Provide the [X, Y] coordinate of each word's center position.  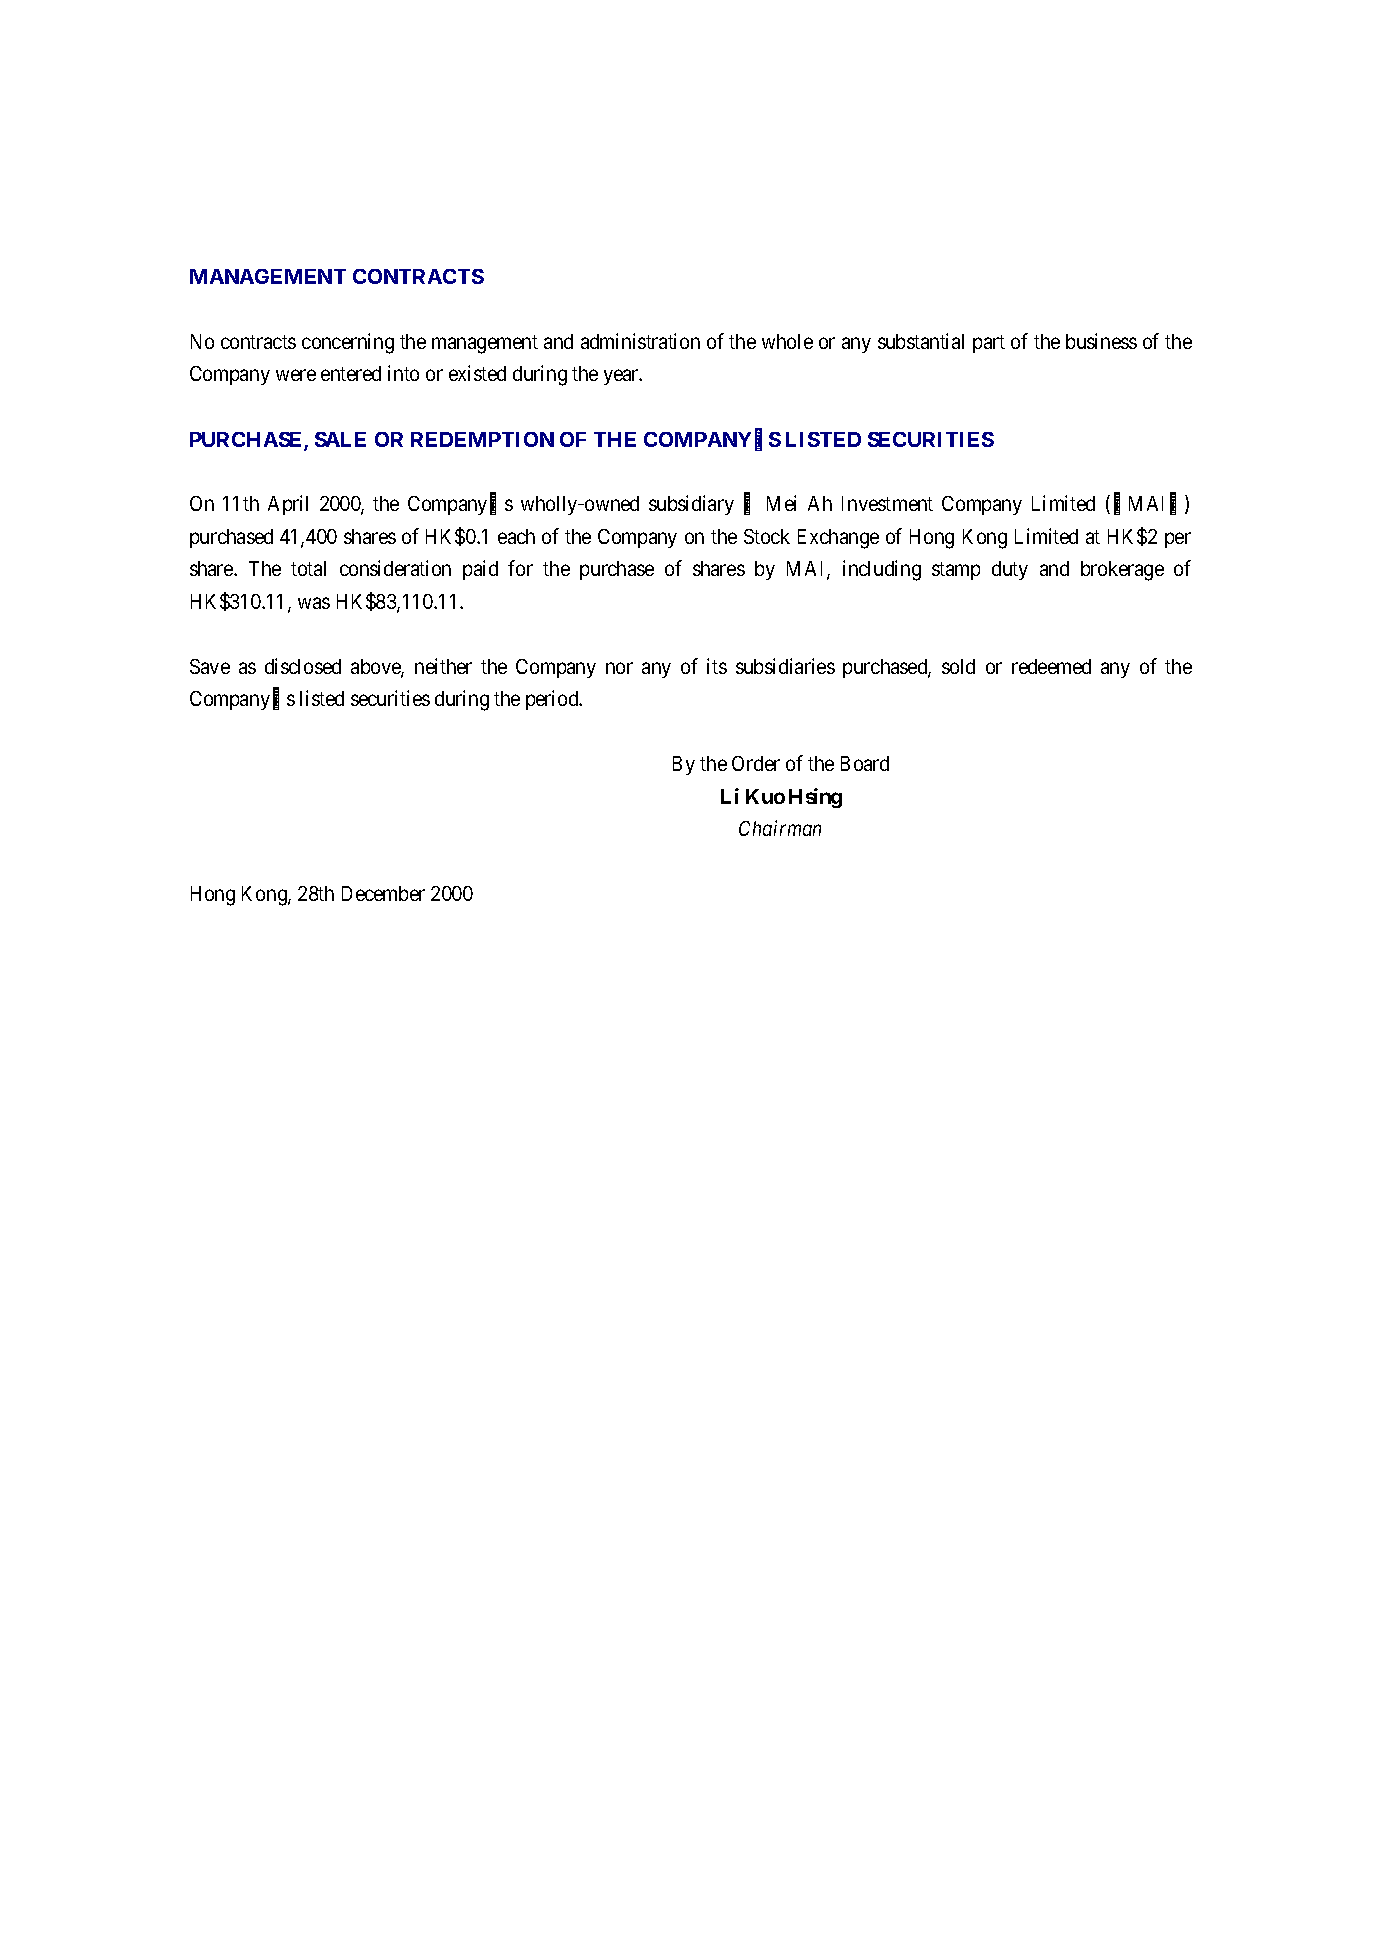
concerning [348, 343]
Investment [887, 503]
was [314, 603]
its [717, 666]
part [989, 344]
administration [640, 341]
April [288, 505]
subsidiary [691, 505]
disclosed [303, 666]
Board [865, 763]
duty [1010, 570]
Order [756, 763]
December [383, 893]
